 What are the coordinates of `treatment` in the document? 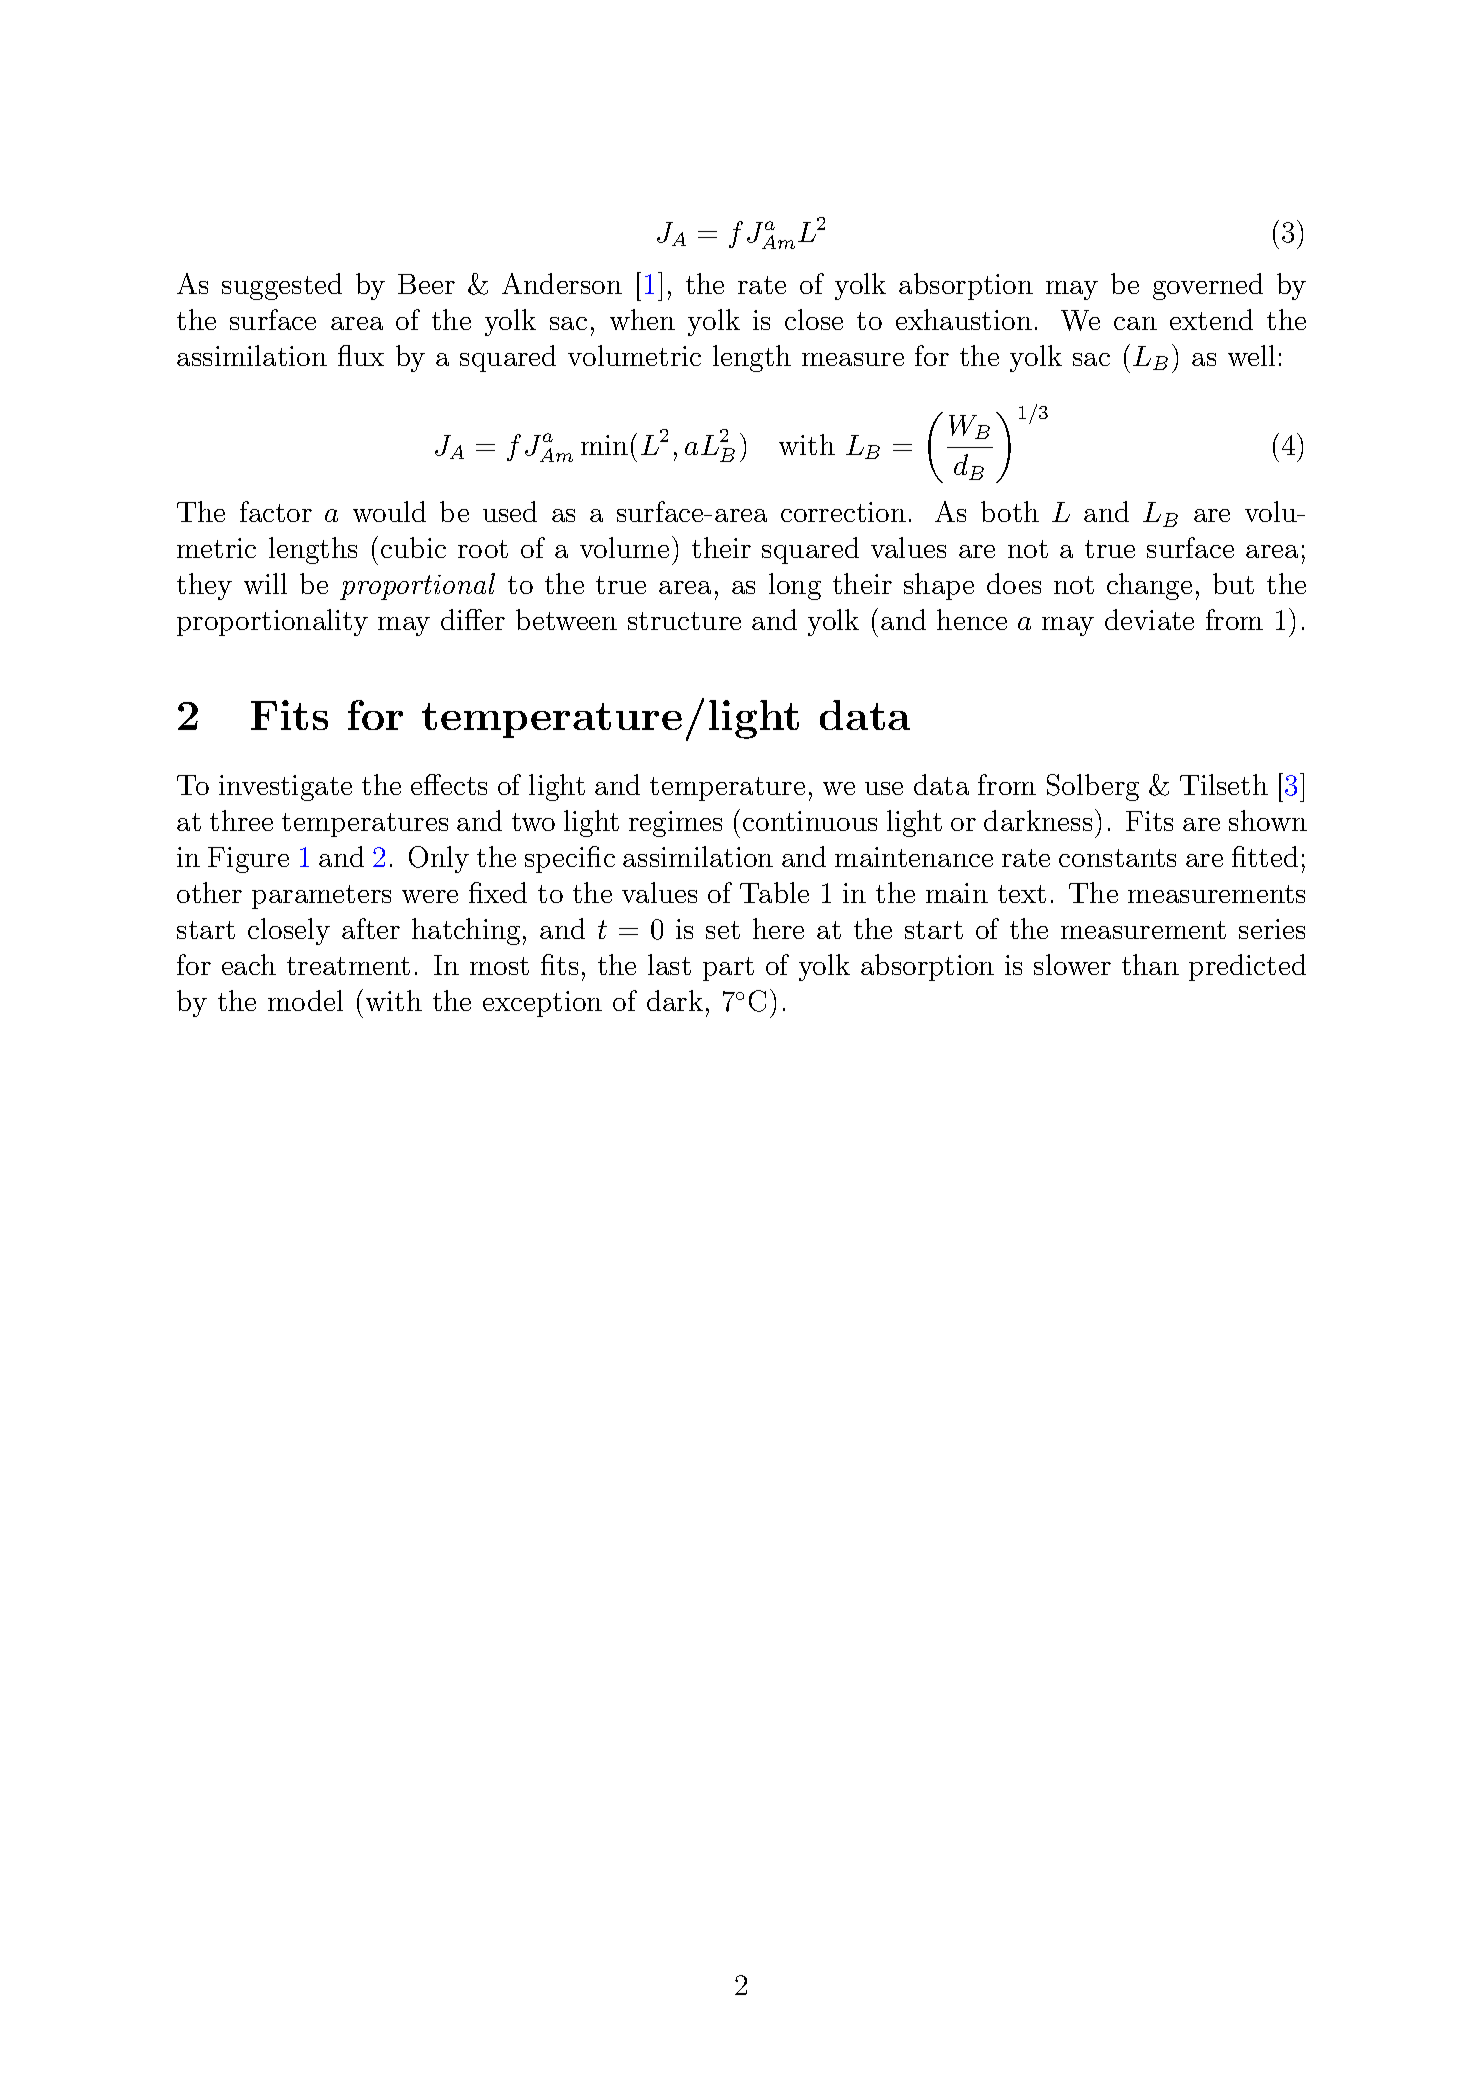 It's located at (348, 966).
